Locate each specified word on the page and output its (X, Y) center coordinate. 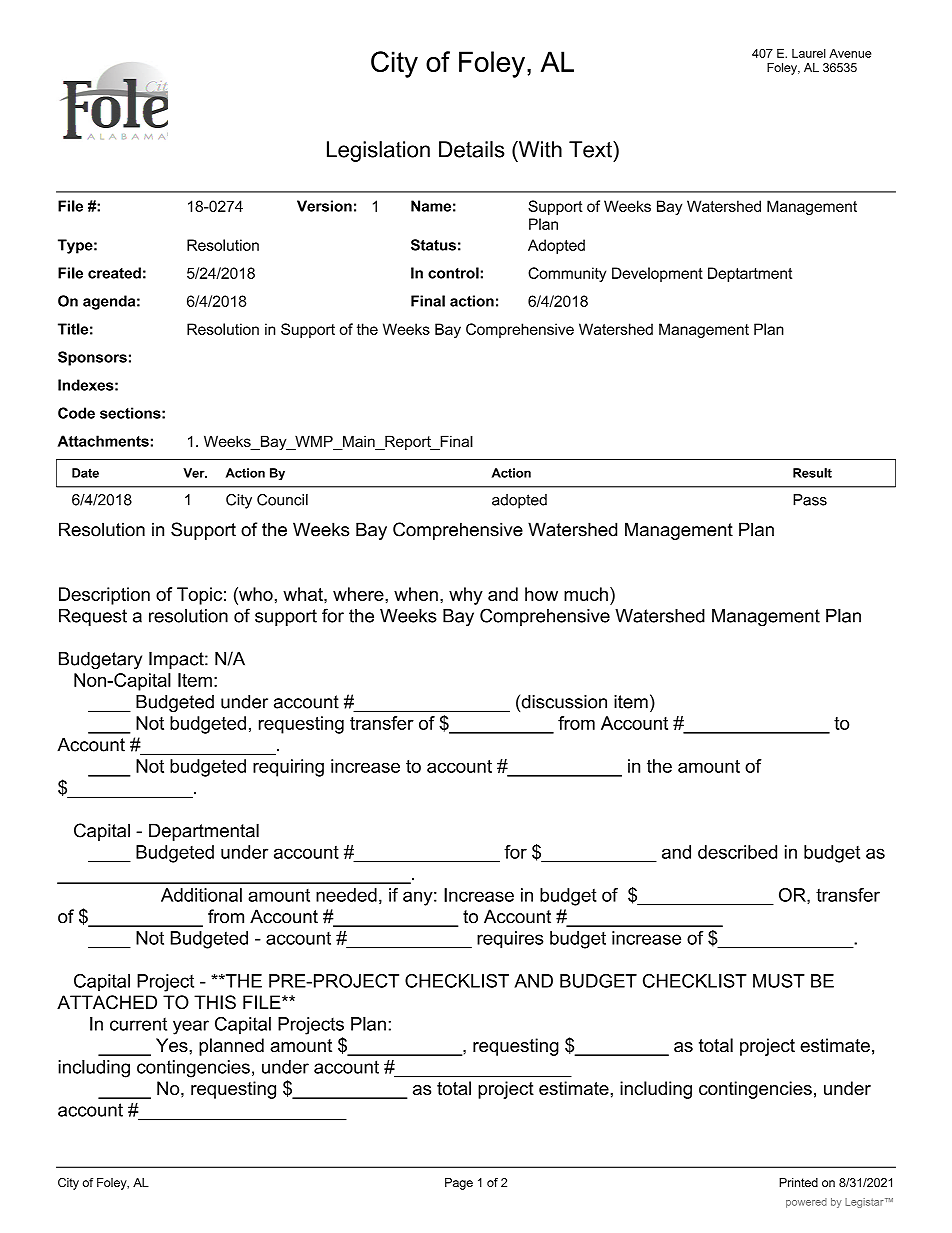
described (737, 852)
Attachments (103, 441)
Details (472, 149)
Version (324, 206)
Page (459, 1184)
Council (282, 500)
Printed (798, 1182)
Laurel (809, 53)
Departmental (204, 832)
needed (346, 895)
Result (812, 473)
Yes (173, 1045)
